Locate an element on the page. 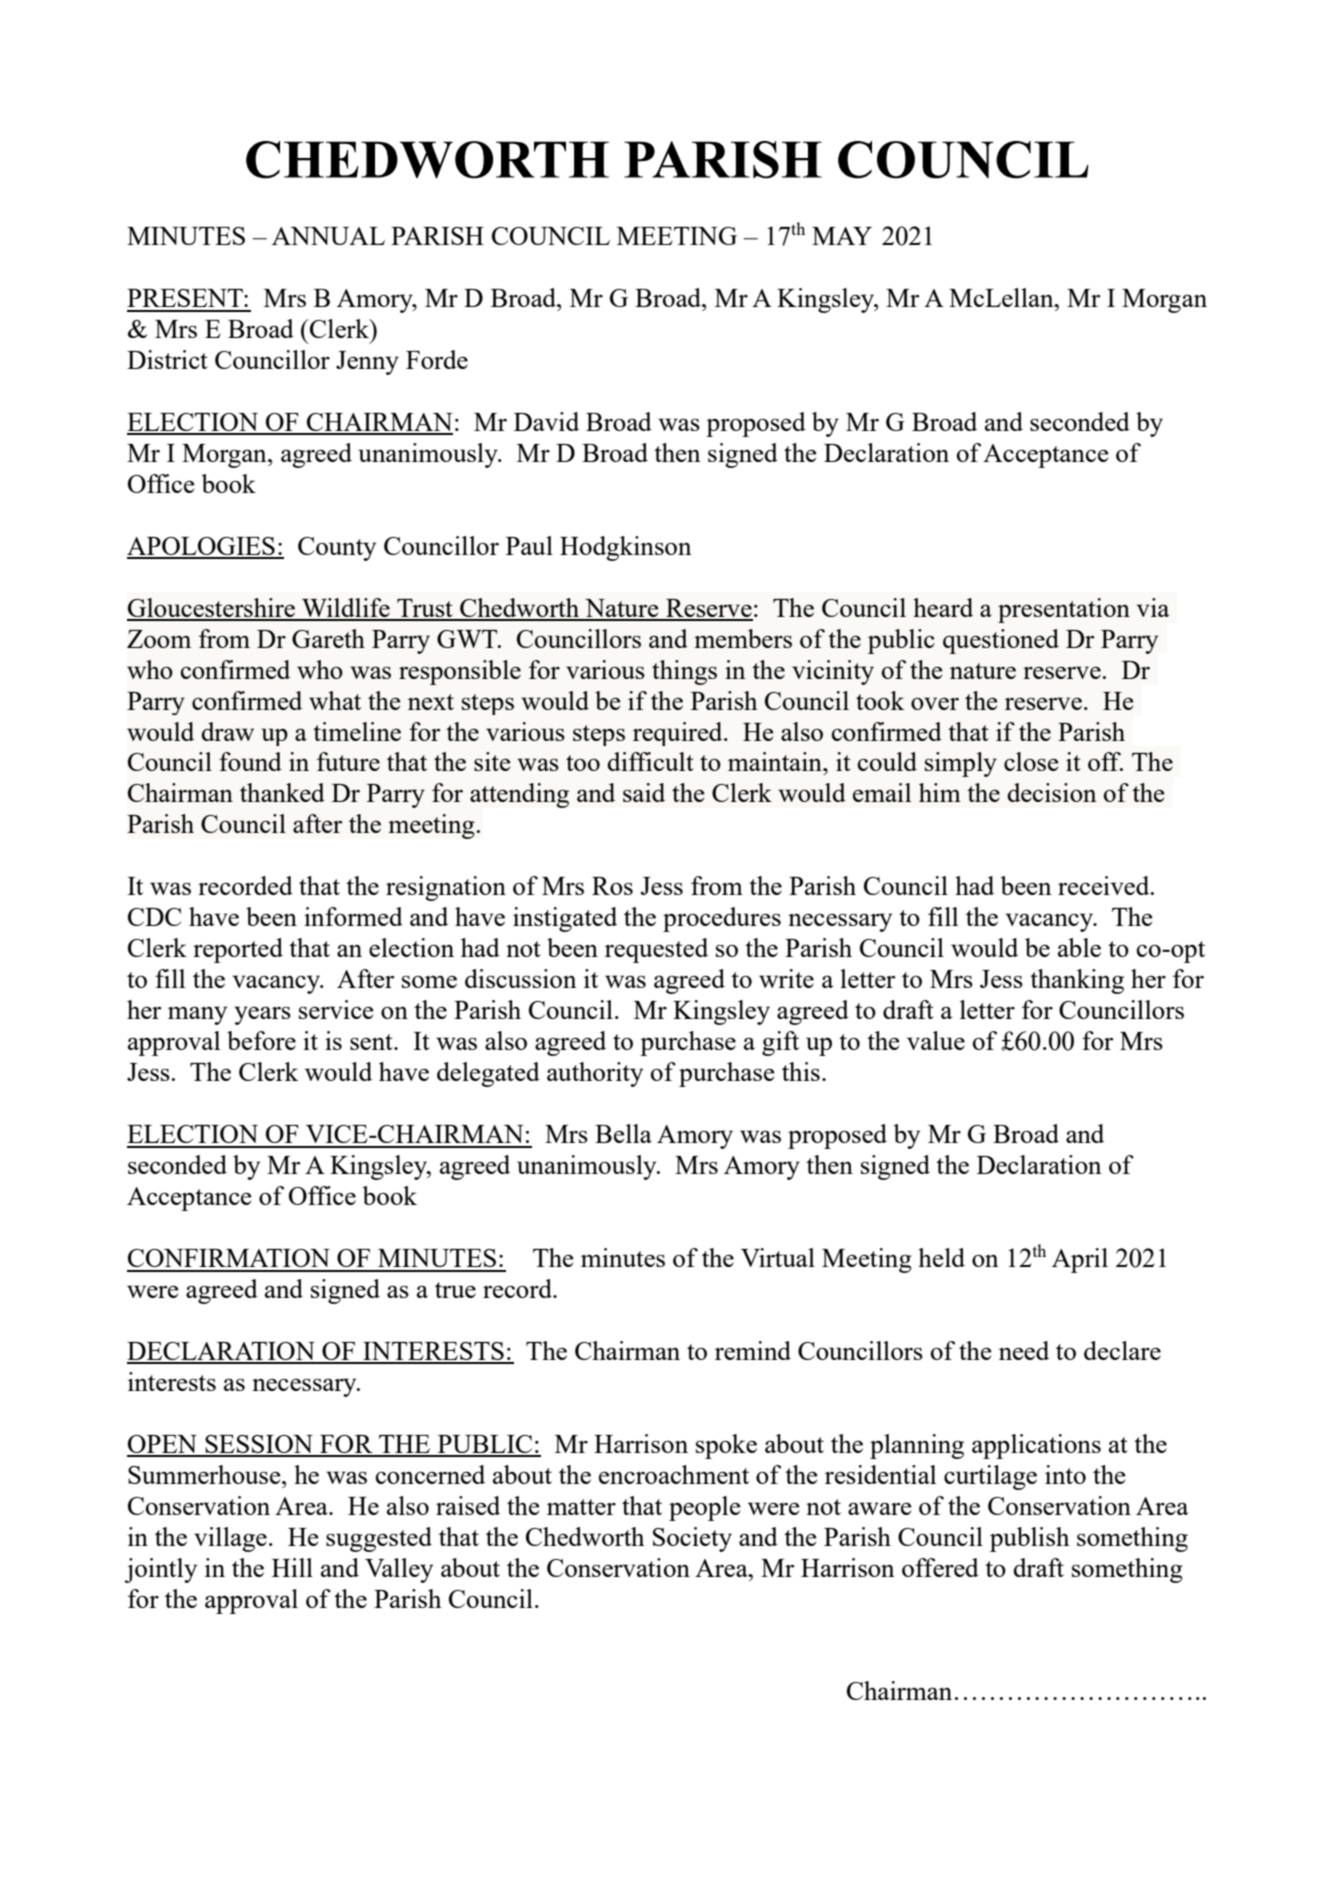 This page has width=1335, height=1889. received is located at coordinates (1105, 885).
